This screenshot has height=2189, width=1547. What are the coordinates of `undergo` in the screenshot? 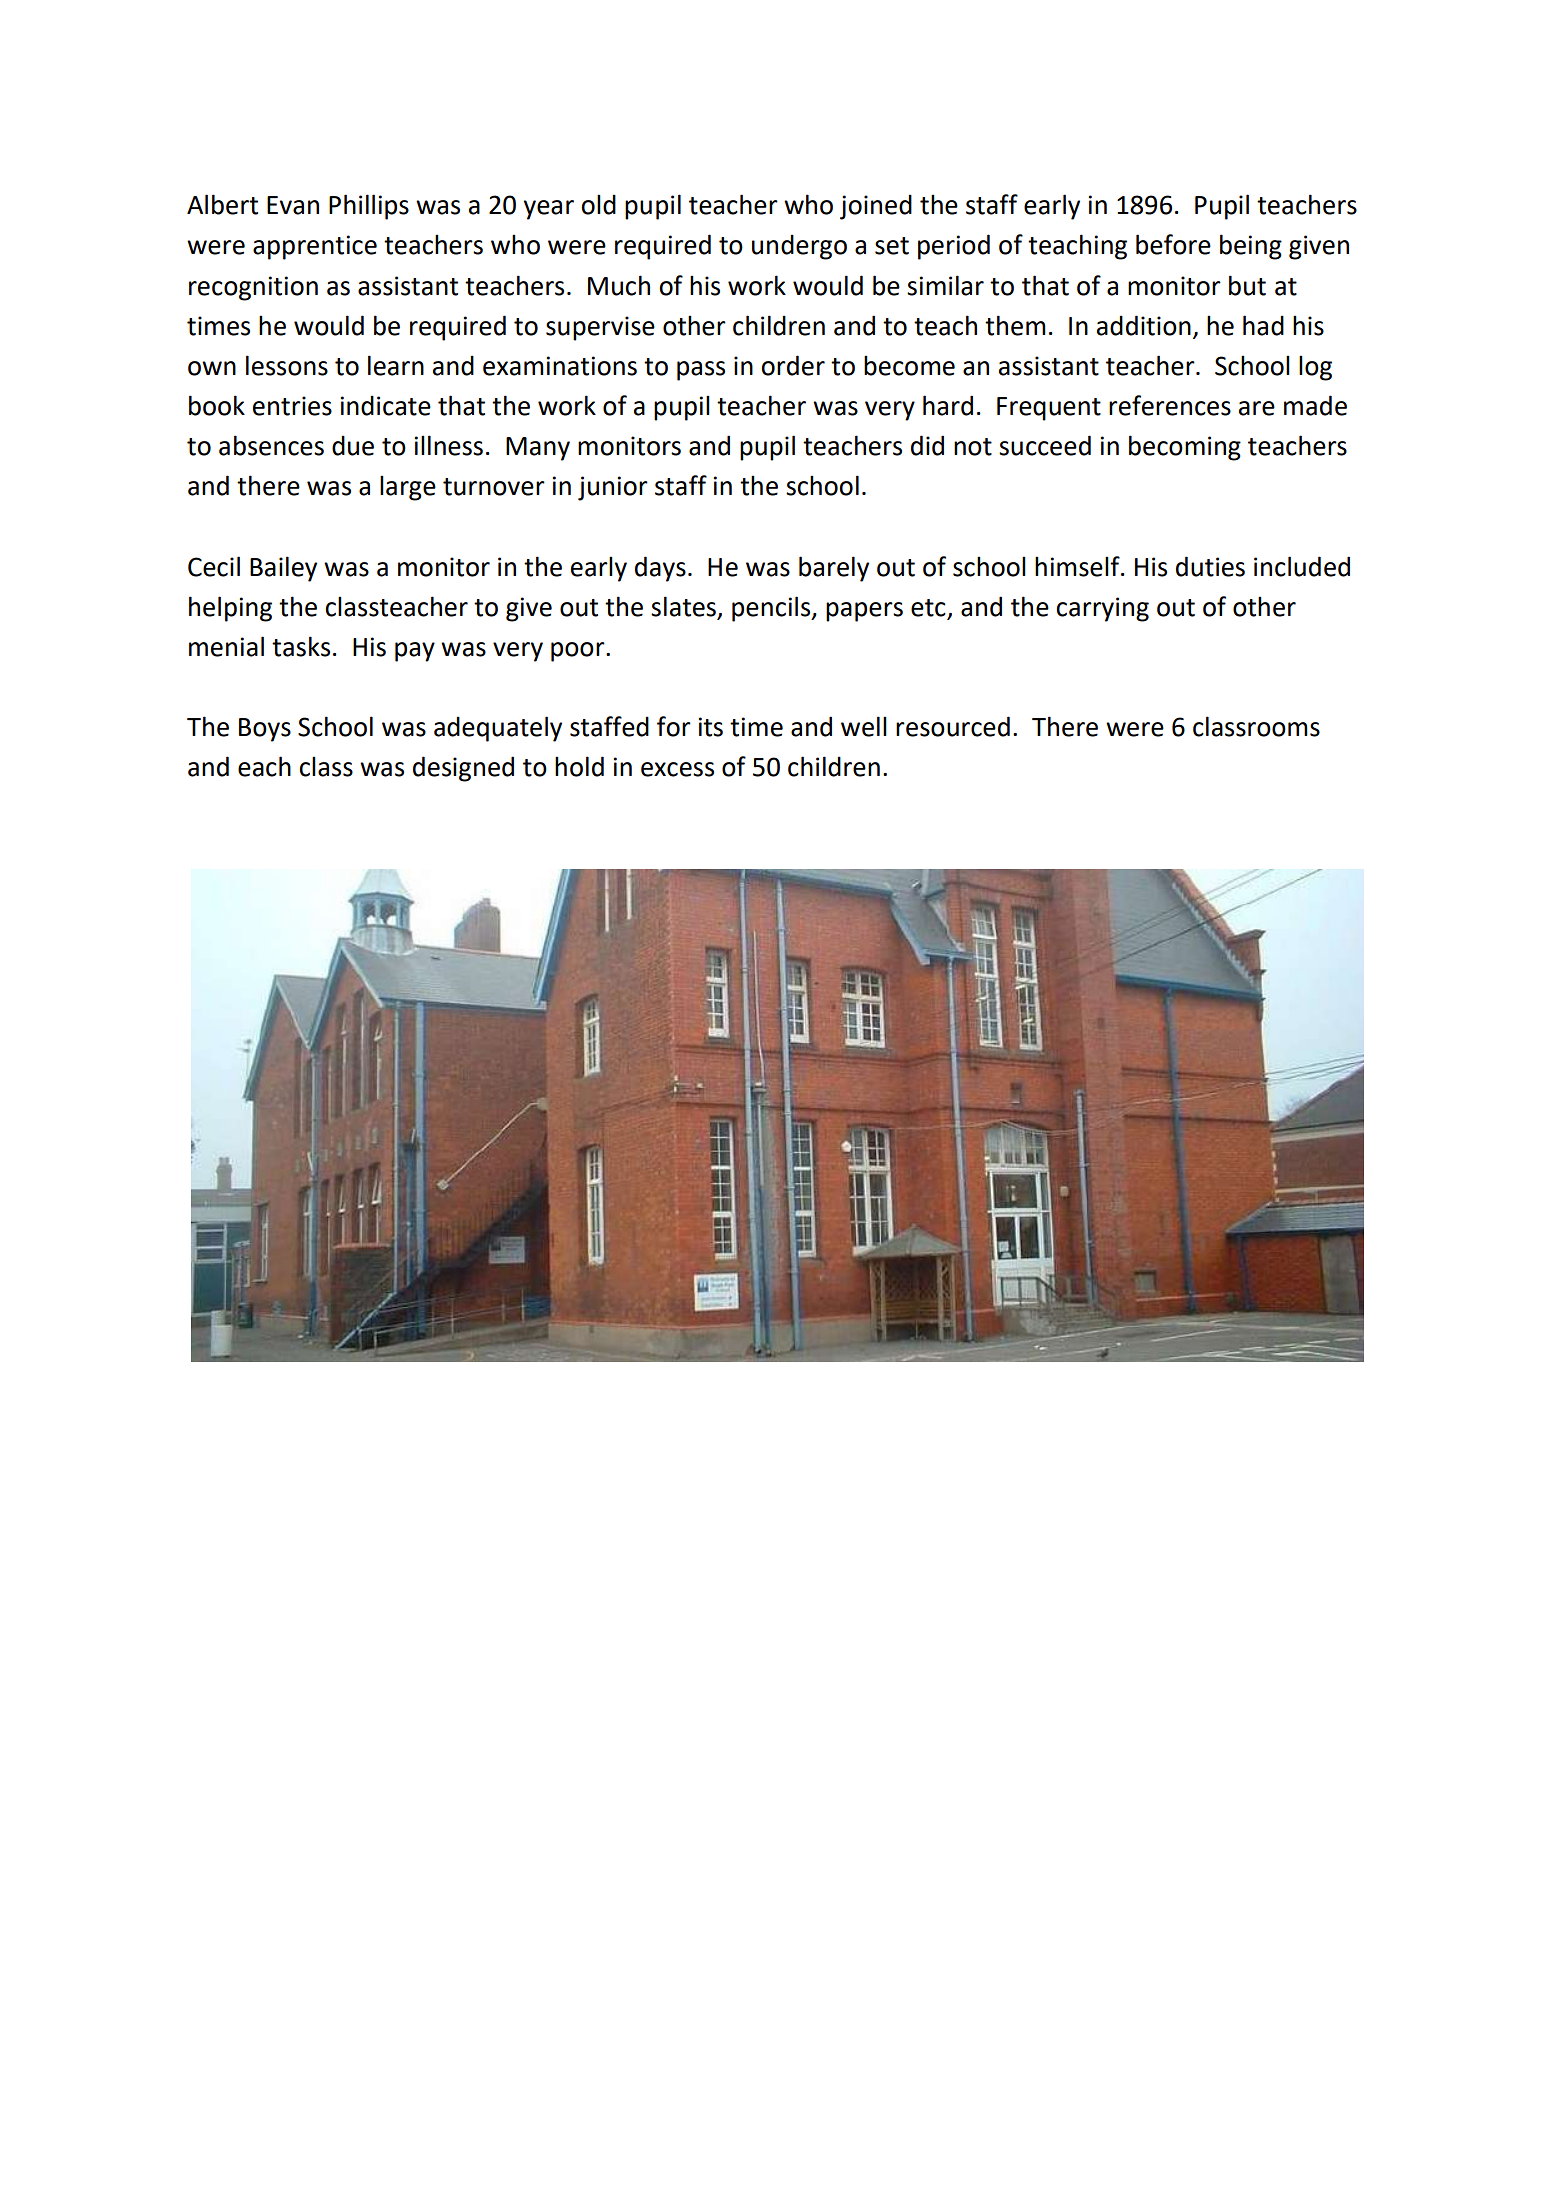 It's located at (799, 247).
